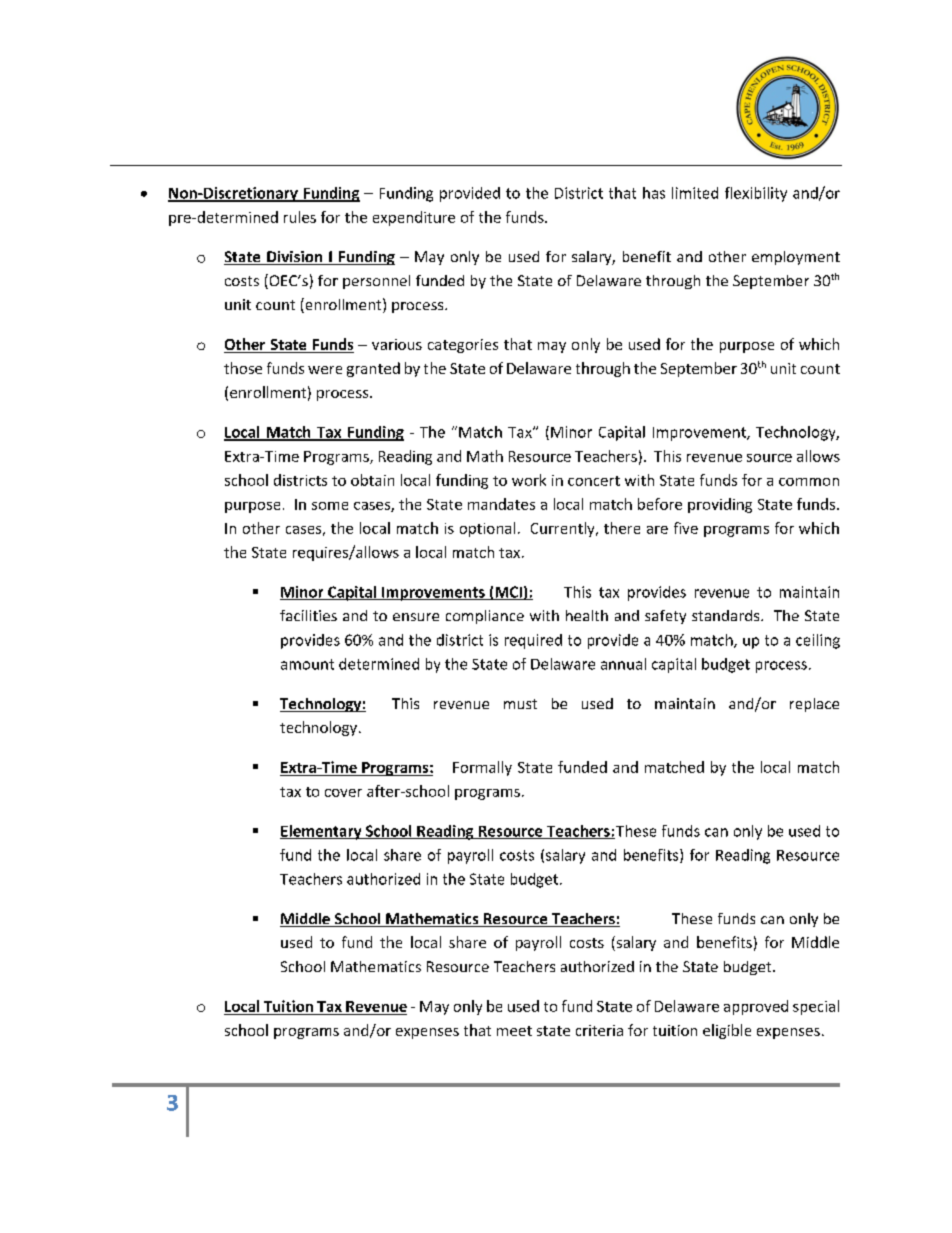 Image resolution: width=952 pixels, height=1233 pixels. I want to click on meet, so click(514, 1031).
